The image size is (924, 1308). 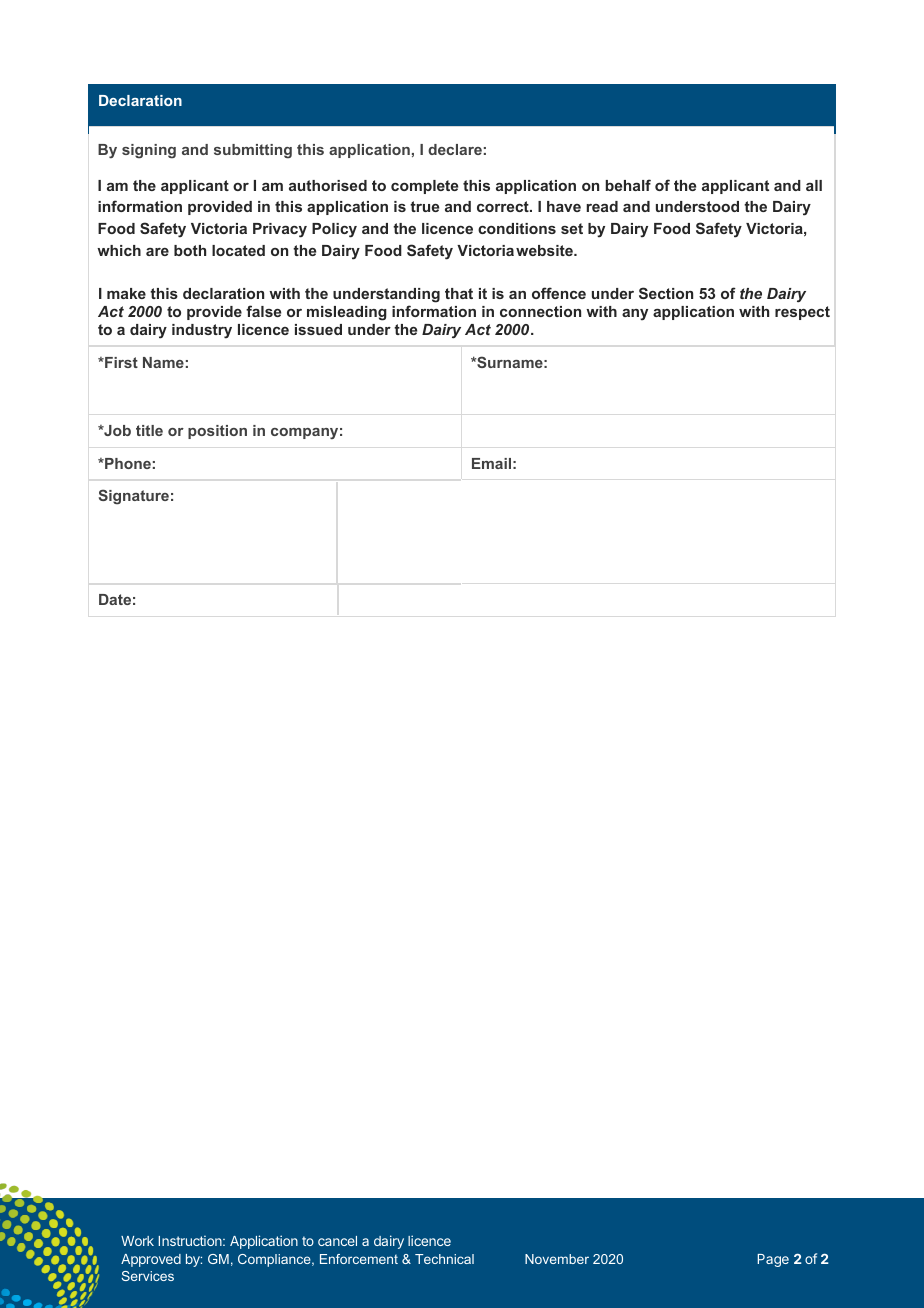 I want to click on respect, so click(x=802, y=313).
